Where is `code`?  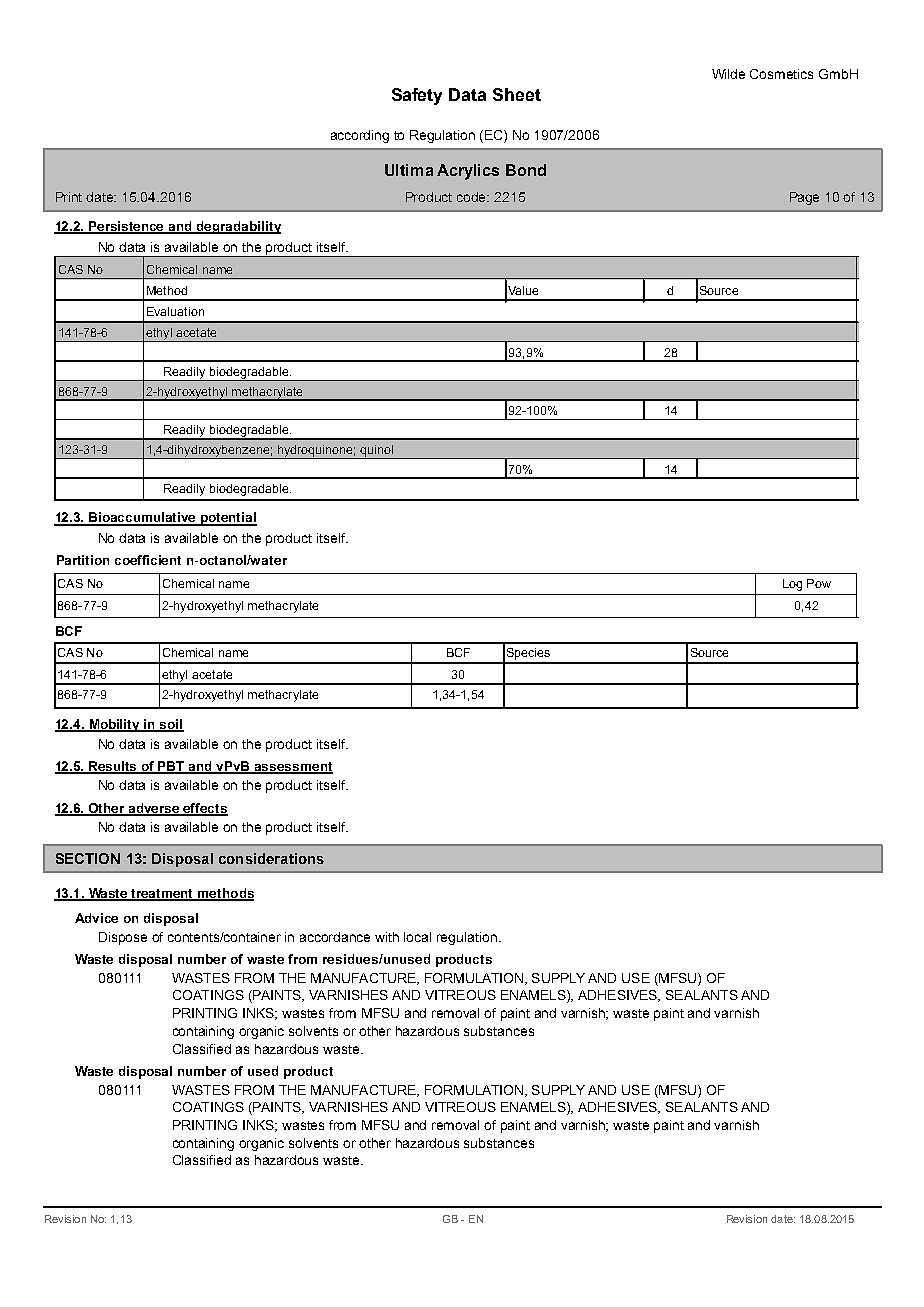
code is located at coordinates (473, 197).
